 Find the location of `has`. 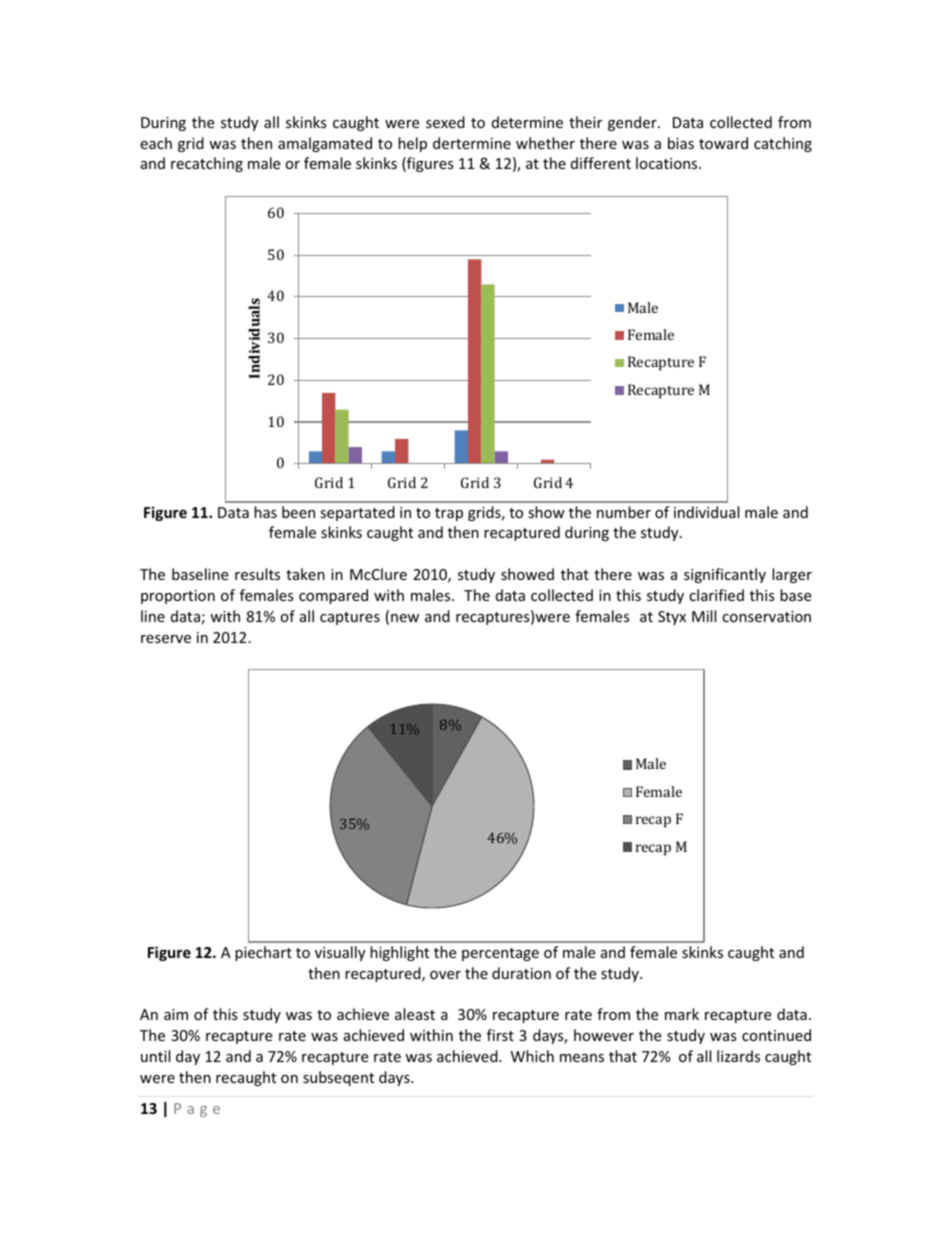

has is located at coordinates (265, 512).
